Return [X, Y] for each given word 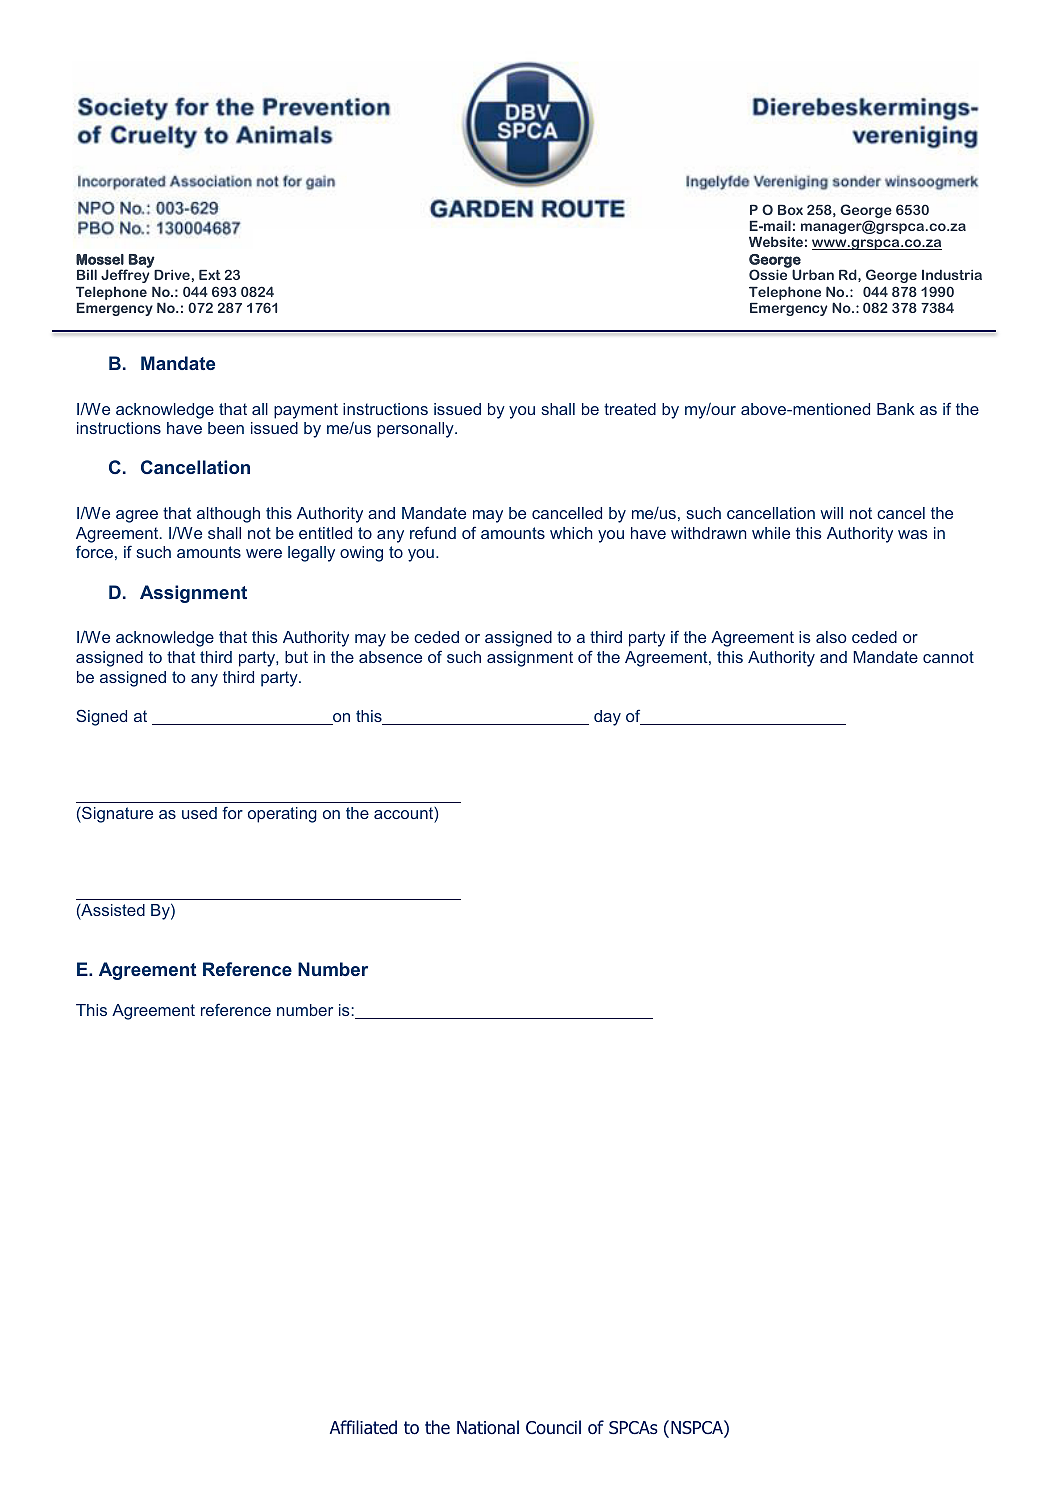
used [199, 813]
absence [390, 657]
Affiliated [363, 1427]
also [831, 637]
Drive [172, 275]
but [296, 657]
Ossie [768, 274]
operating [282, 815]
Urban [813, 274]
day [607, 718]
